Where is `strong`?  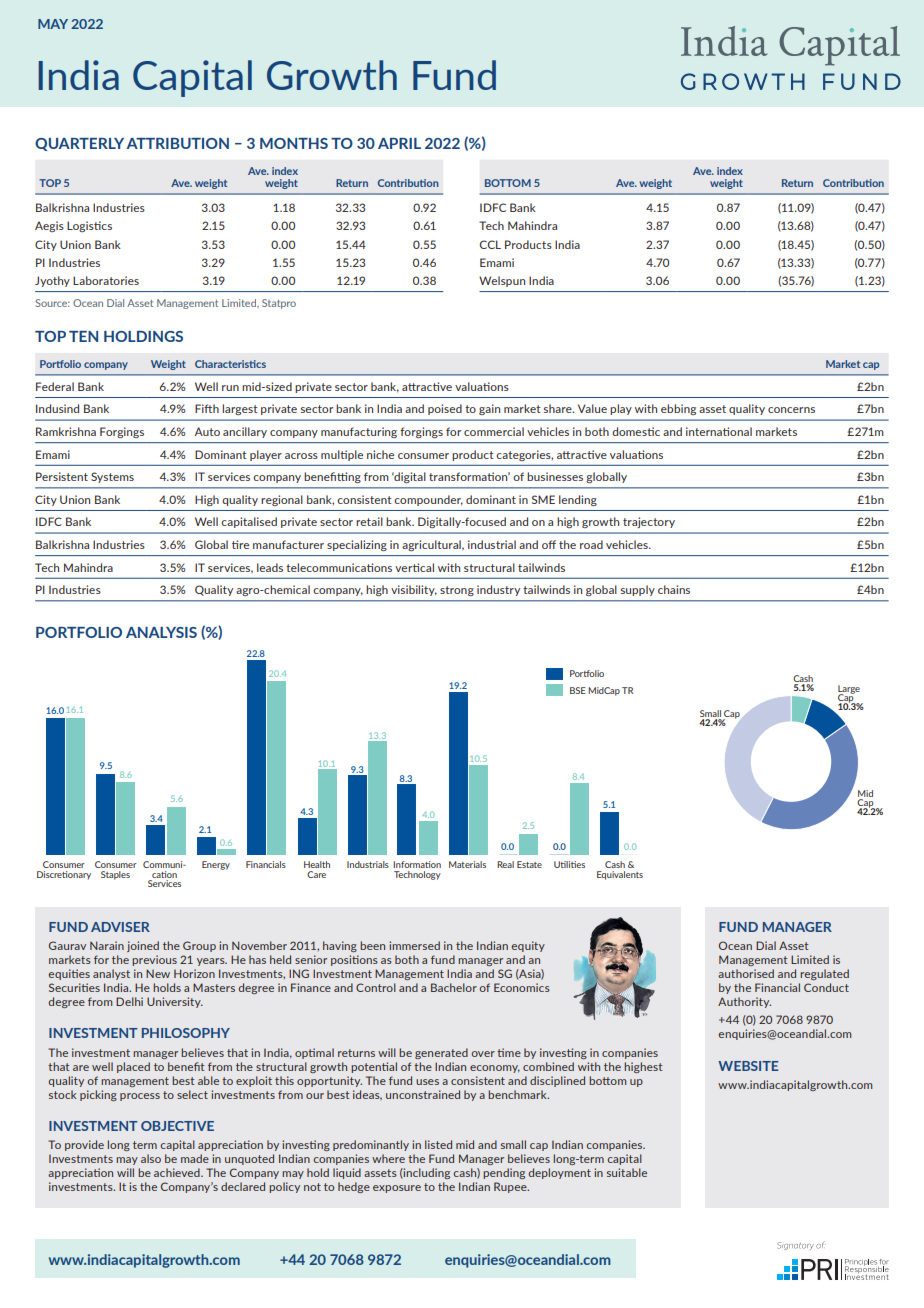
strong is located at coordinates (457, 591).
